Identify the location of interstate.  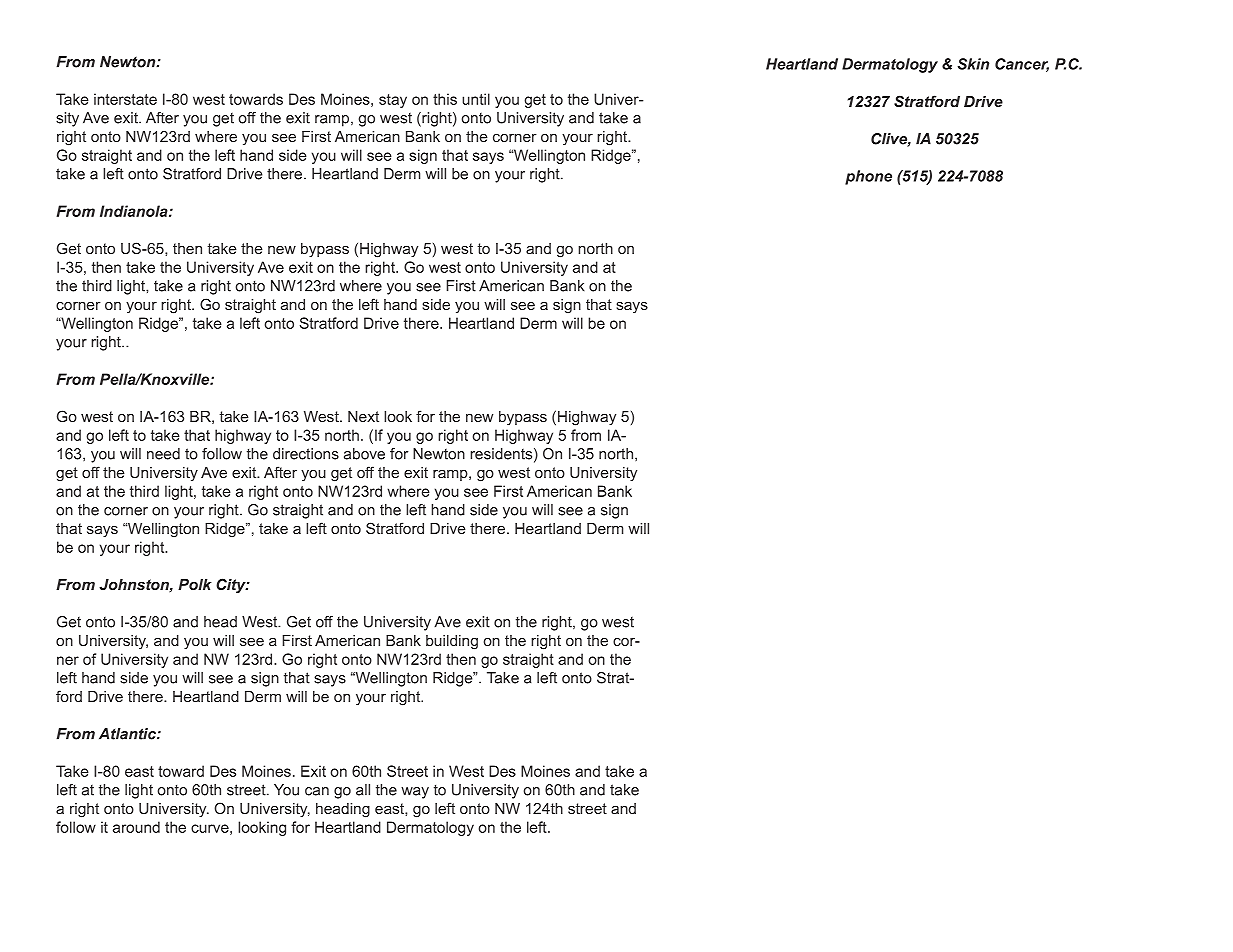
(125, 99).
